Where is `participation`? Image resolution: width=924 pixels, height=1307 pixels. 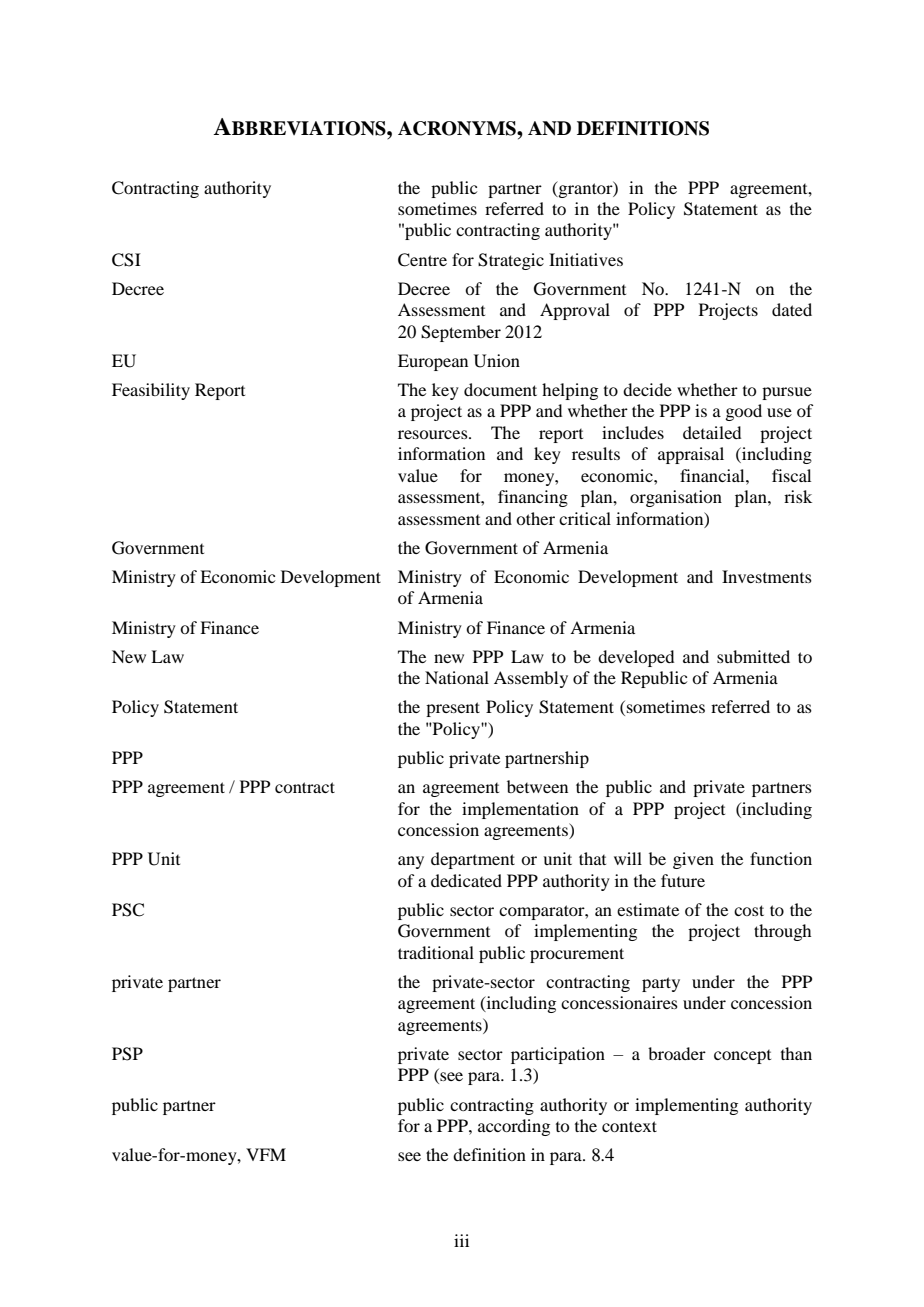 participation is located at coordinates (558, 1055).
